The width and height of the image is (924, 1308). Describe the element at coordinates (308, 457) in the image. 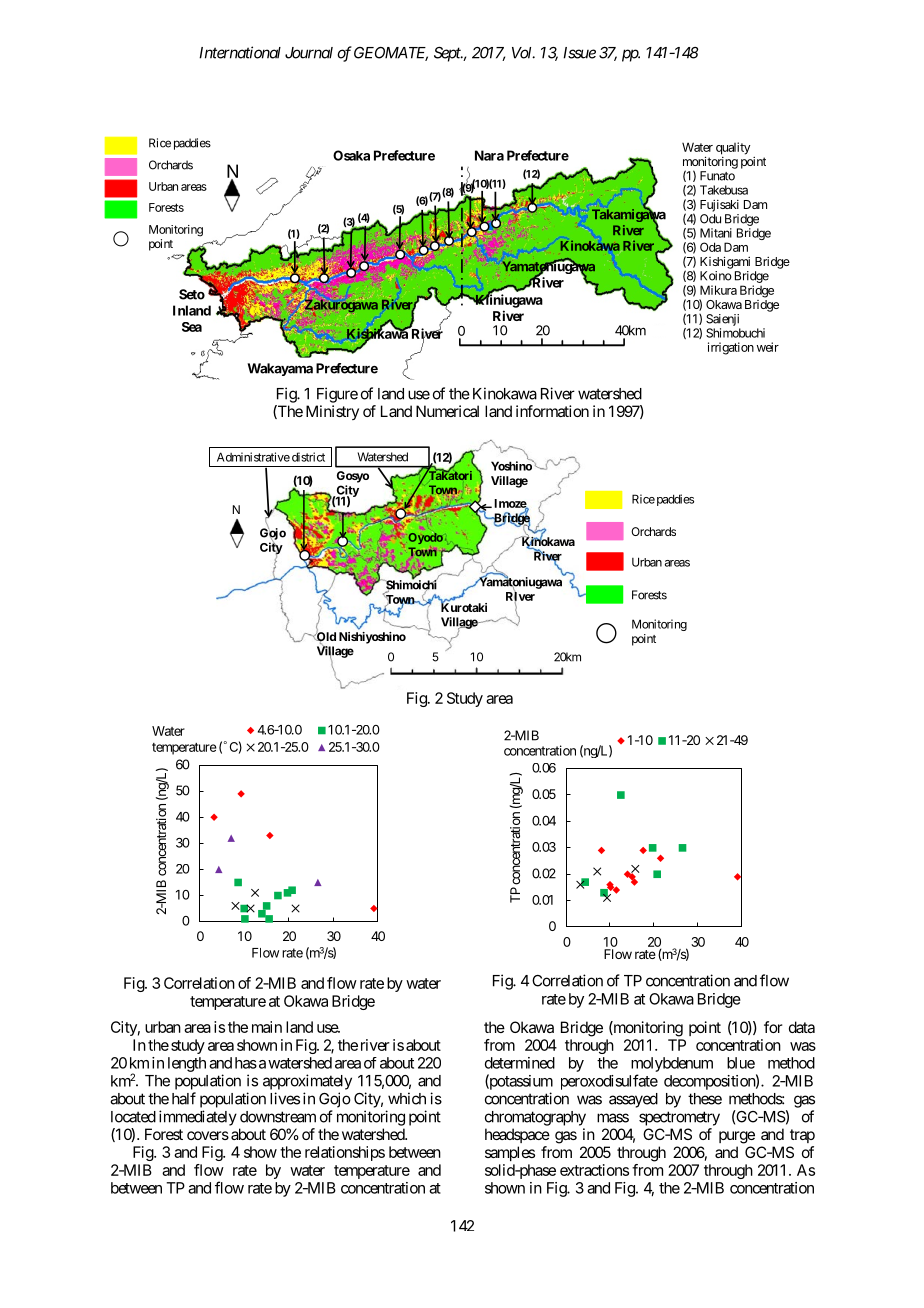

I see `district` at that location.
